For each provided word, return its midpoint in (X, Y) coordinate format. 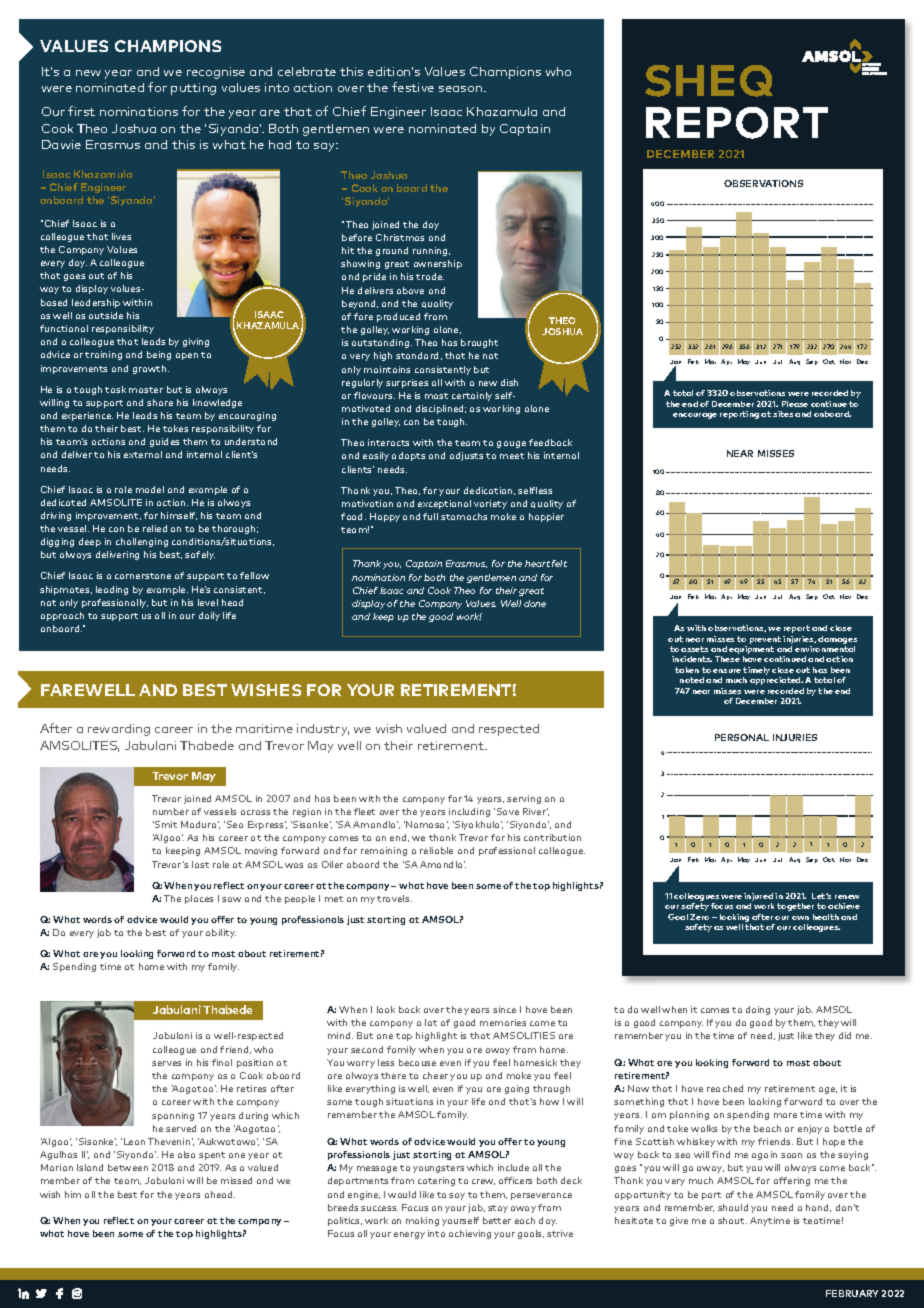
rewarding (119, 730)
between (128, 1167)
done (535, 603)
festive (413, 87)
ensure (727, 671)
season (462, 89)
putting (193, 89)
